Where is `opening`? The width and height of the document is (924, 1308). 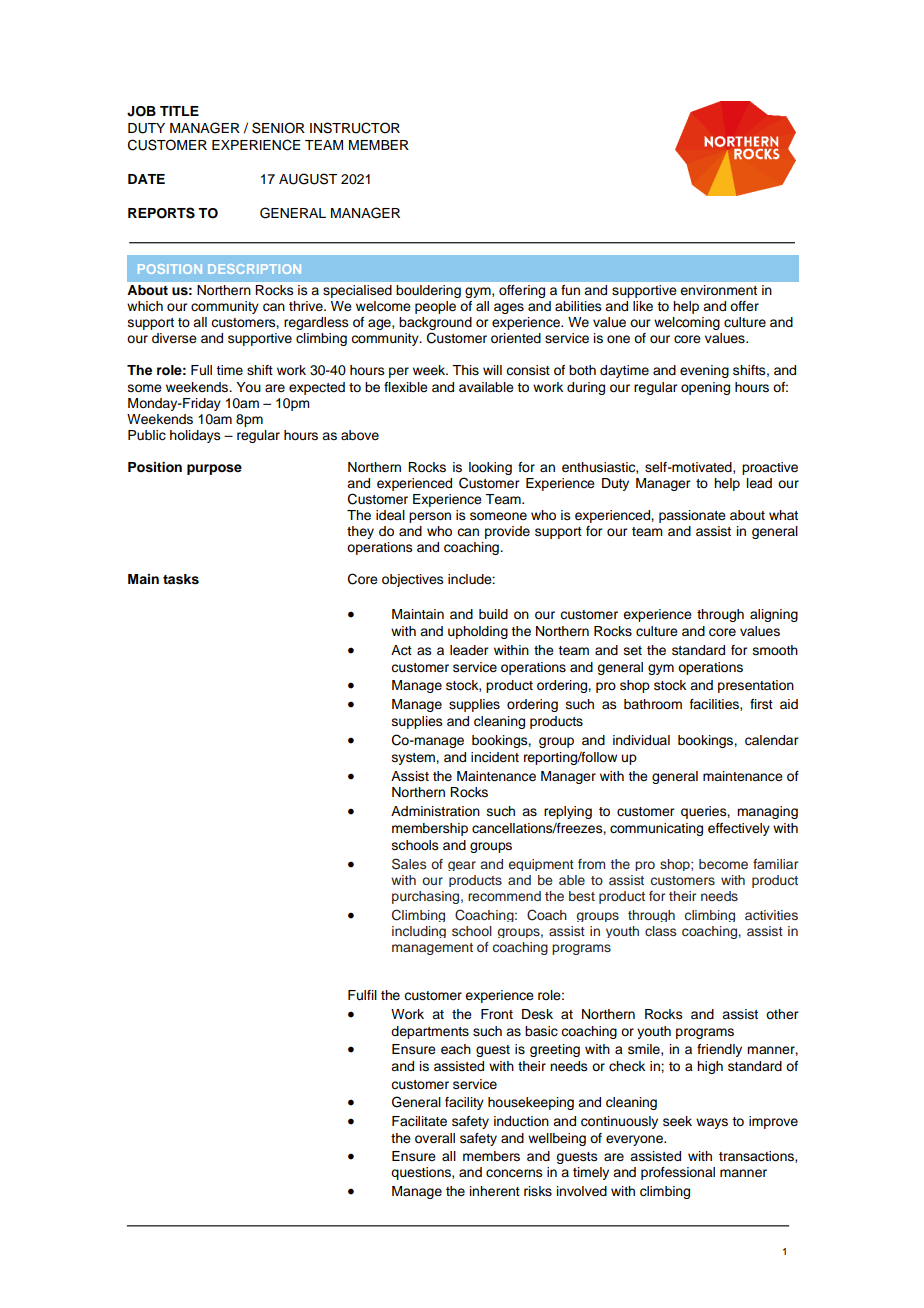 opening is located at coordinates (705, 388).
